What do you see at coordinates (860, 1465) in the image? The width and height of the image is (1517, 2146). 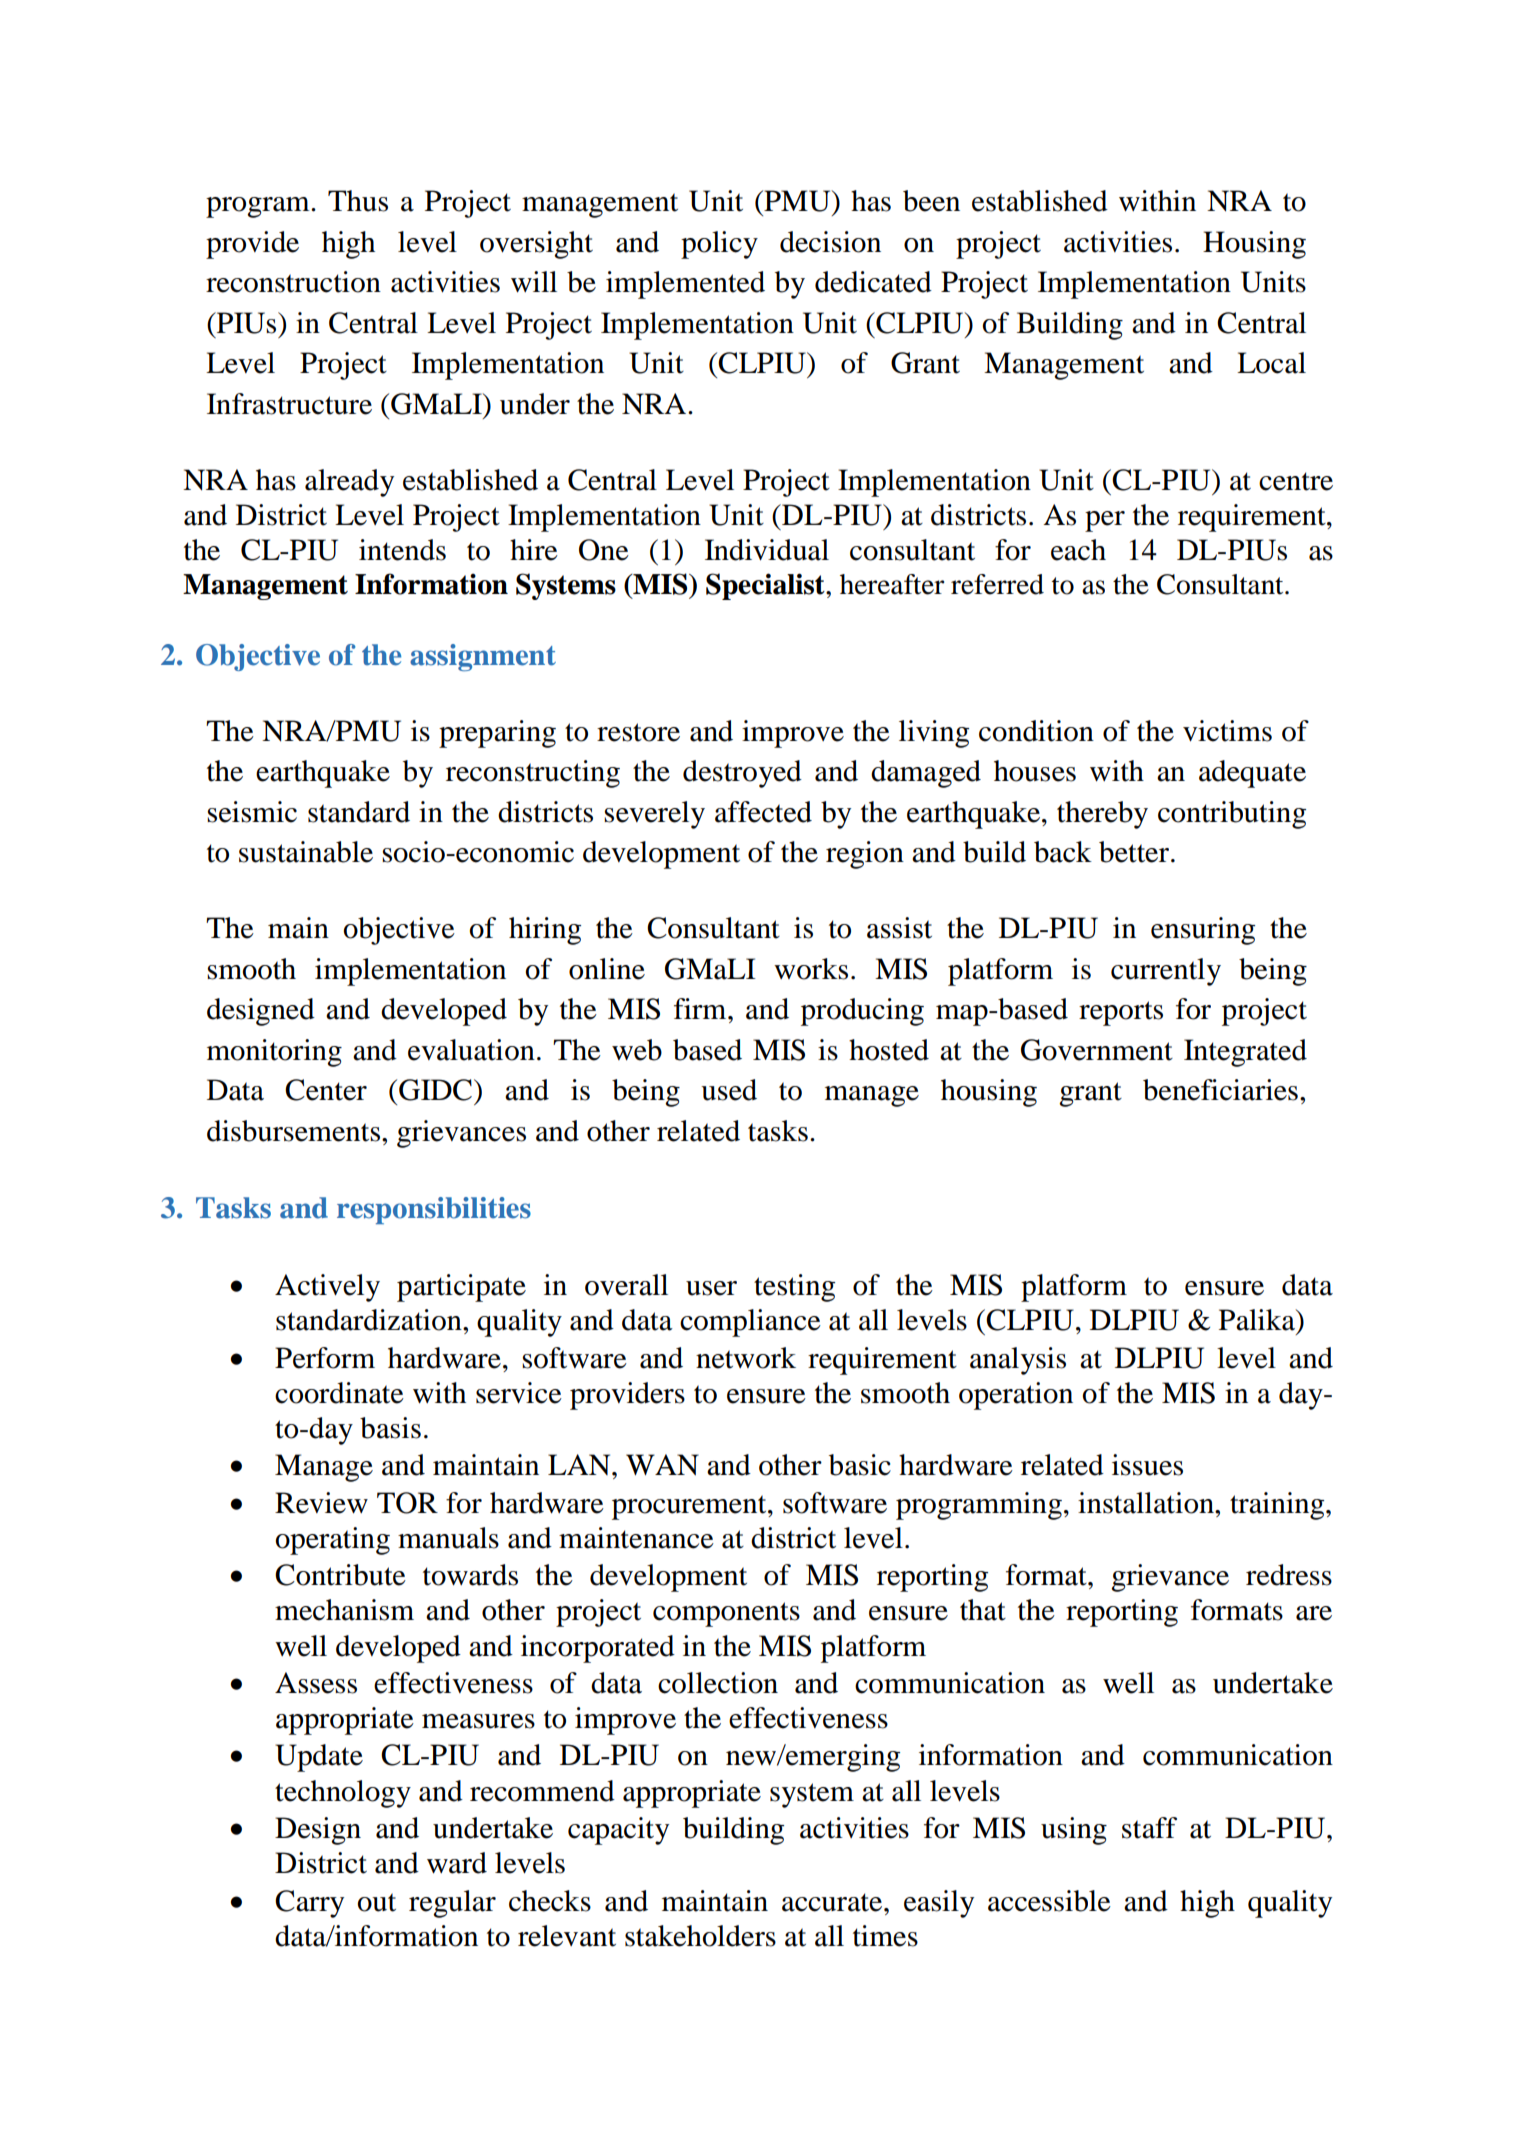 I see `basic` at bounding box center [860, 1465].
